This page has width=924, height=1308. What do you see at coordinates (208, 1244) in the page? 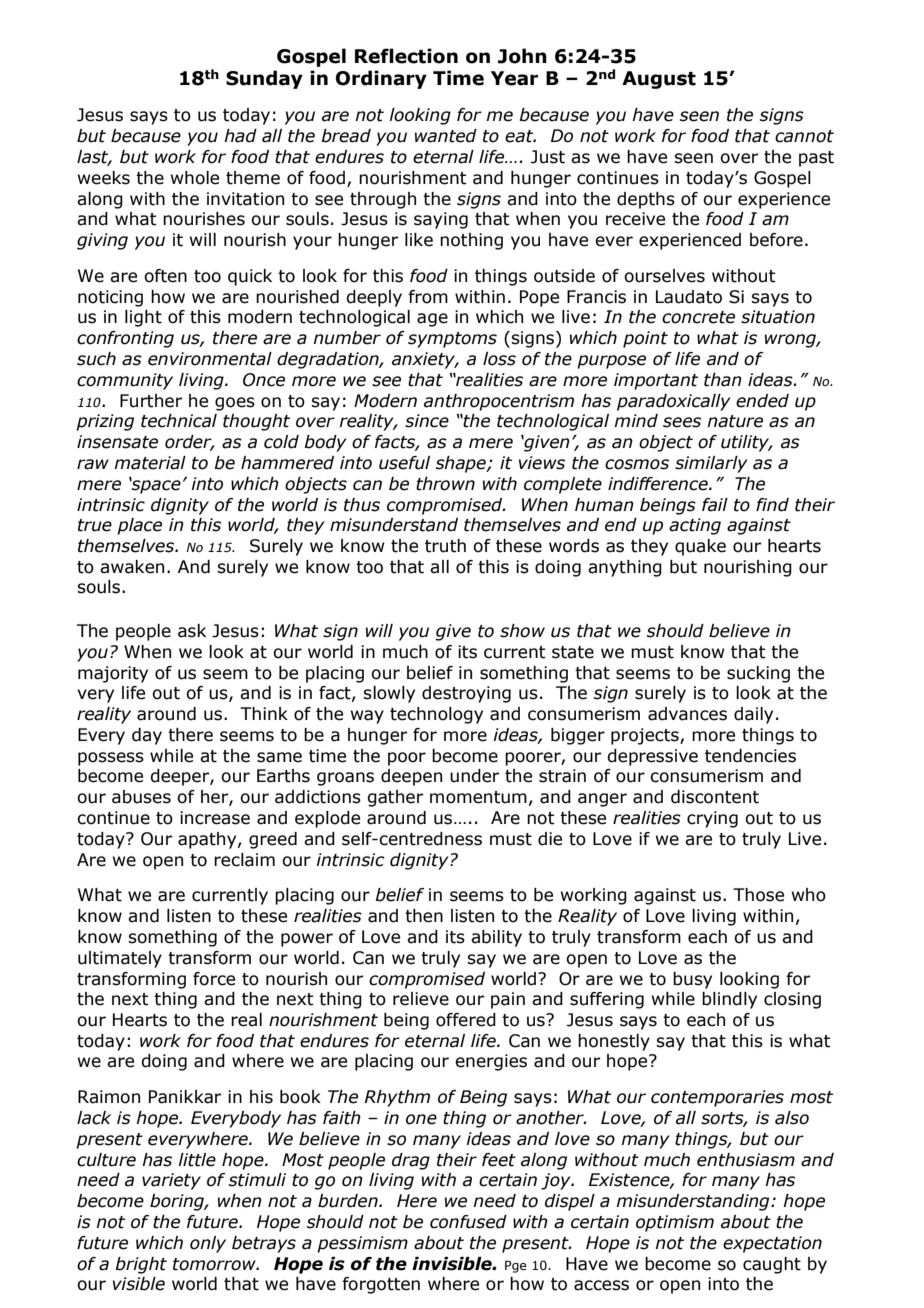
I see `only` at bounding box center [208, 1244].
